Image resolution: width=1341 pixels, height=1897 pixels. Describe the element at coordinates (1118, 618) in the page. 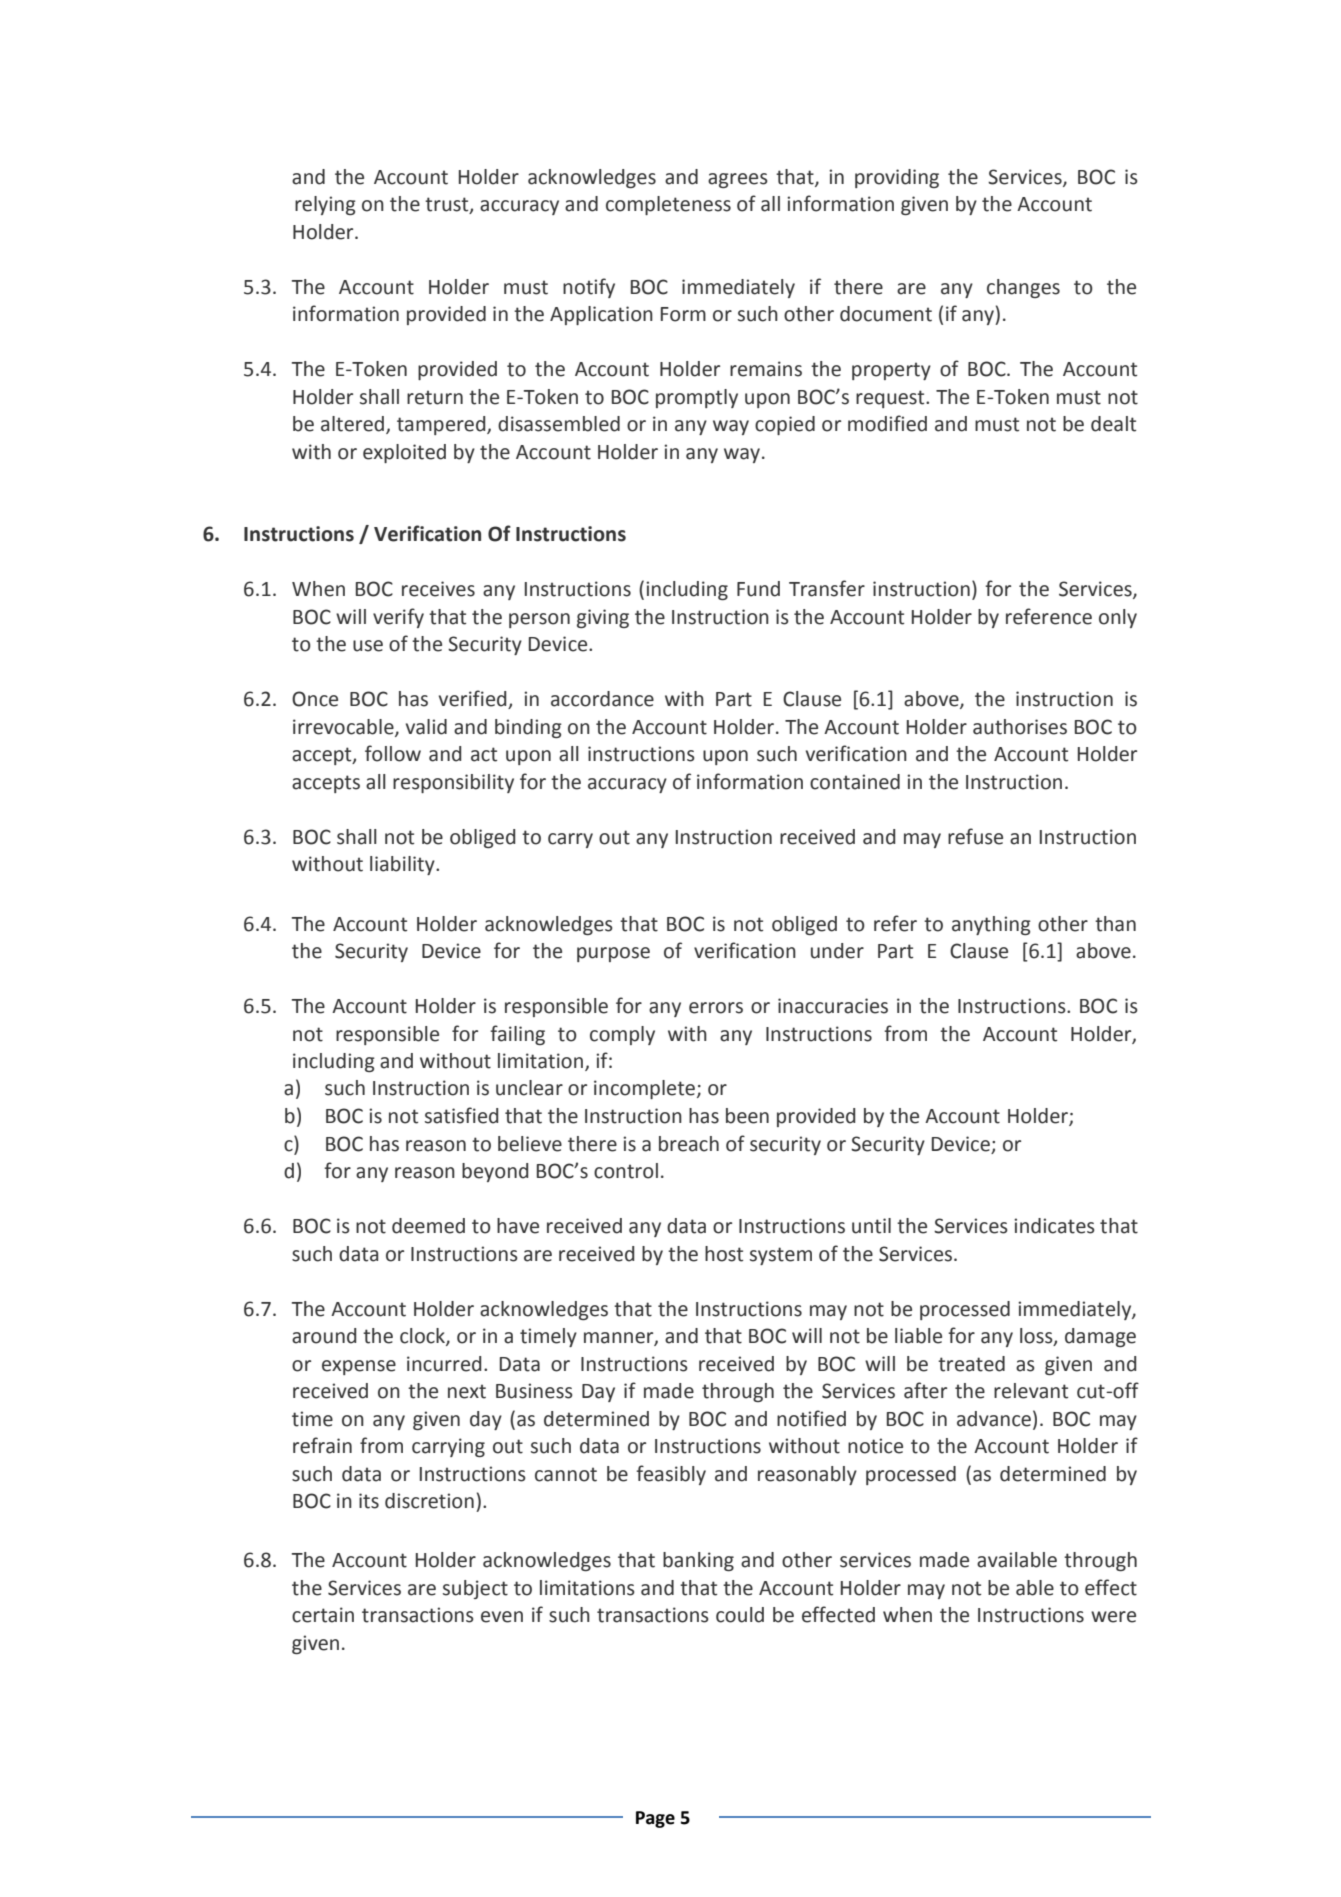

I see `only` at that location.
